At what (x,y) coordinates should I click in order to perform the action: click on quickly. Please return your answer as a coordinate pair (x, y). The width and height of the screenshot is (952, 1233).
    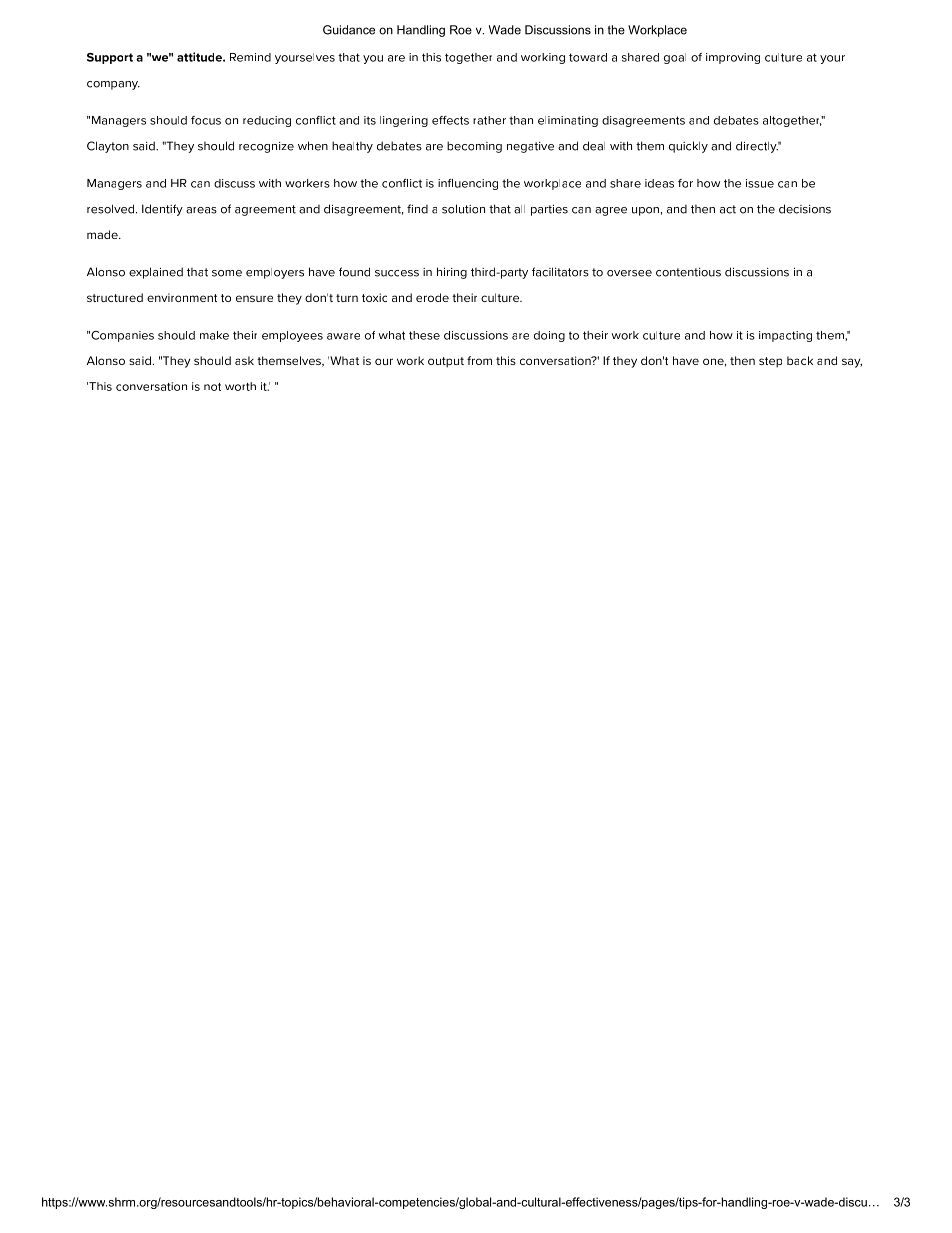
    Looking at the image, I should click on (688, 147).
